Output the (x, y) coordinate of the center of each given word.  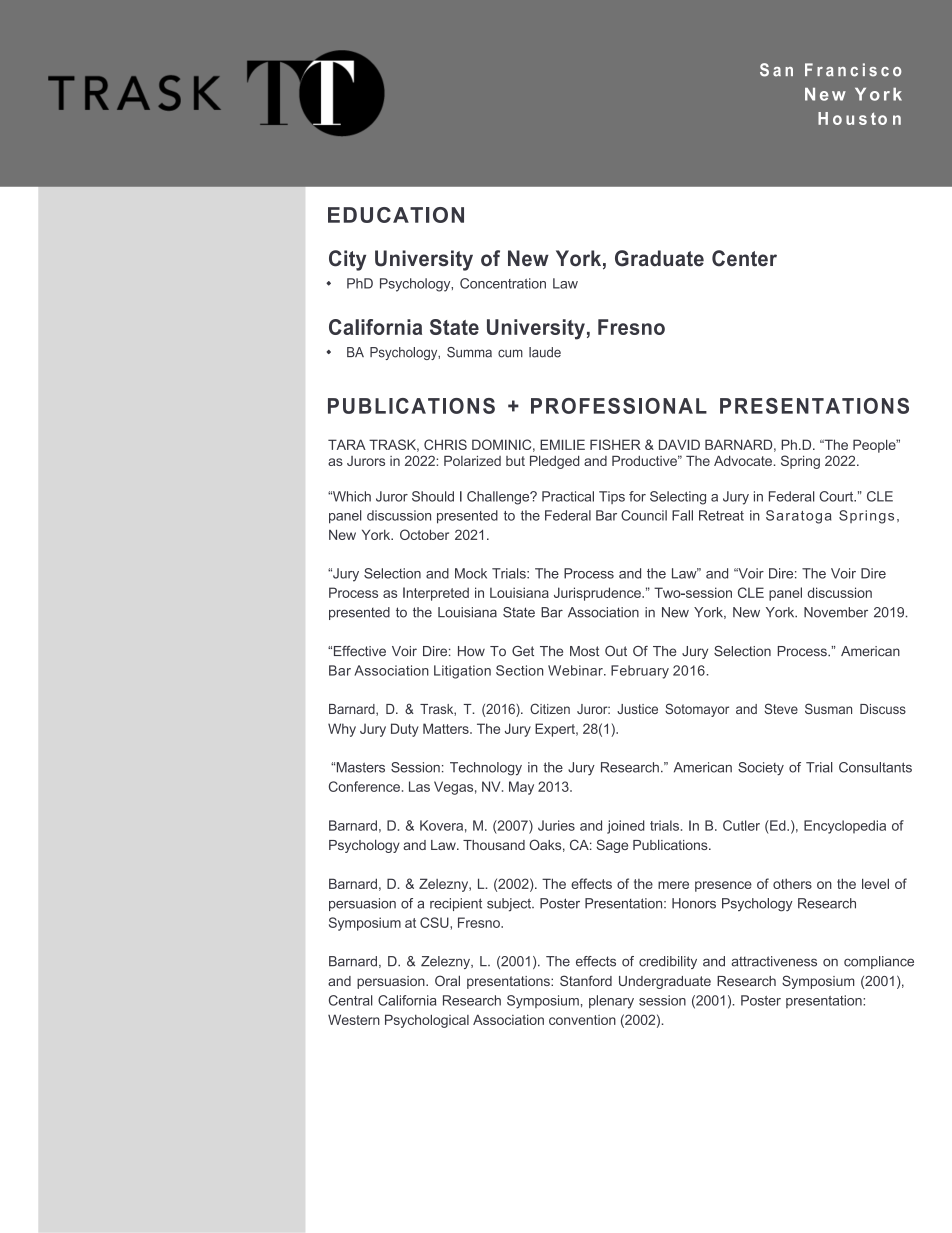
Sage (612, 846)
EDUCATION (396, 215)
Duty (405, 730)
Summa (469, 352)
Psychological (427, 1021)
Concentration (503, 283)
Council (644, 515)
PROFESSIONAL (619, 406)
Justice (637, 709)
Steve (781, 708)
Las (419, 786)
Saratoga (798, 517)
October (424, 534)
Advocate (744, 461)
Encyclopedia (845, 827)
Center (744, 258)
